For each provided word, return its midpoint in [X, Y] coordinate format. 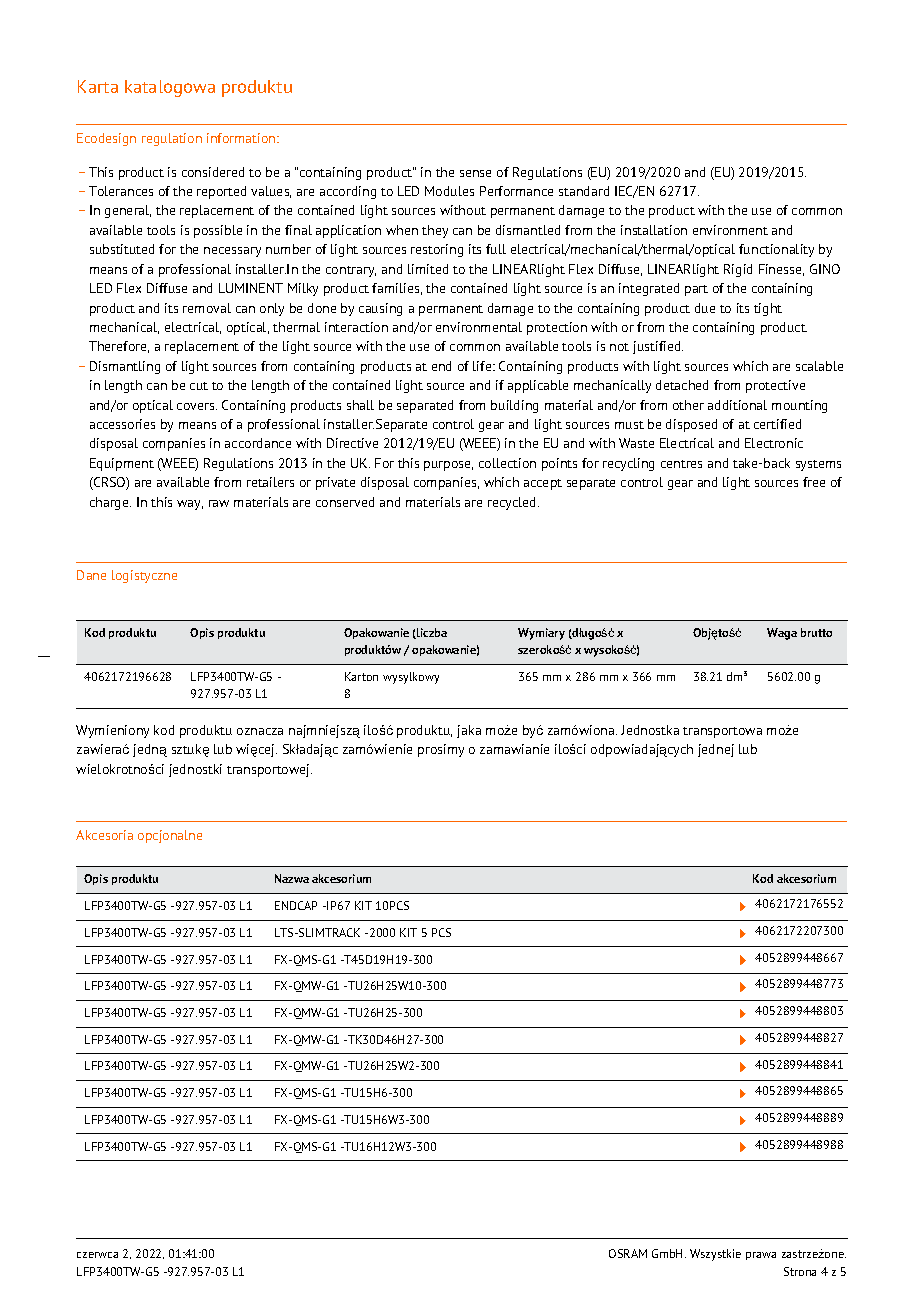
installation [654, 230]
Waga [782, 634]
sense [475, 173]
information [242, 138]
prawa [761, 1256]
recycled [513, 503]
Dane [91, 575]
